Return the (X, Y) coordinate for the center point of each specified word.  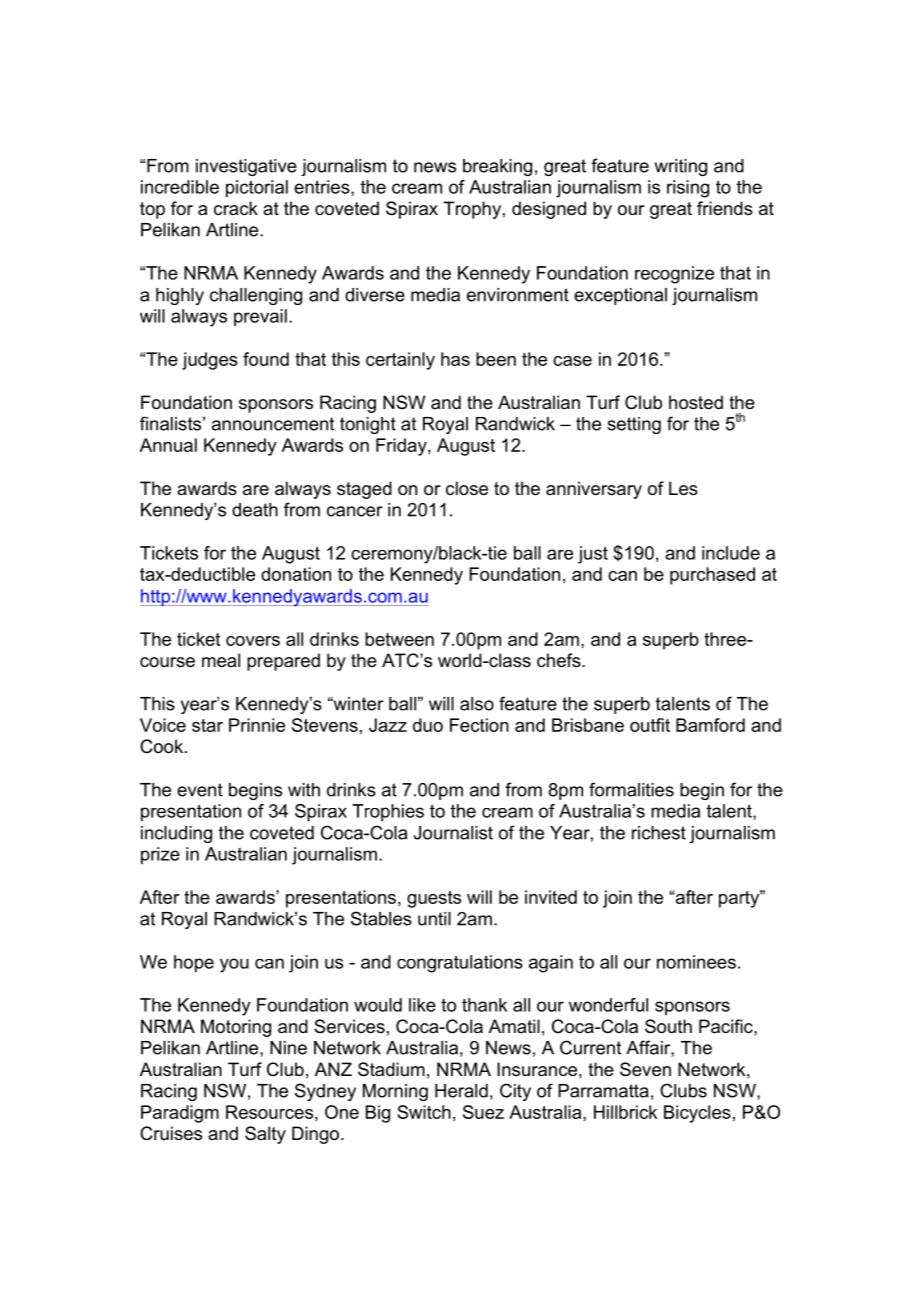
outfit (650, 725)
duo (428, 725)
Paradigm (180, 1114)
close (467, 488)
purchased (712, 576)
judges (210, 361)
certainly (400, 361)
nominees (696, 962)
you (234, 965)
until (434, 919)
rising (688, 189)
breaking (497, 167)
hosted (696, 402)
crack (236, 208)
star (207, 725)
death (255, 510)
